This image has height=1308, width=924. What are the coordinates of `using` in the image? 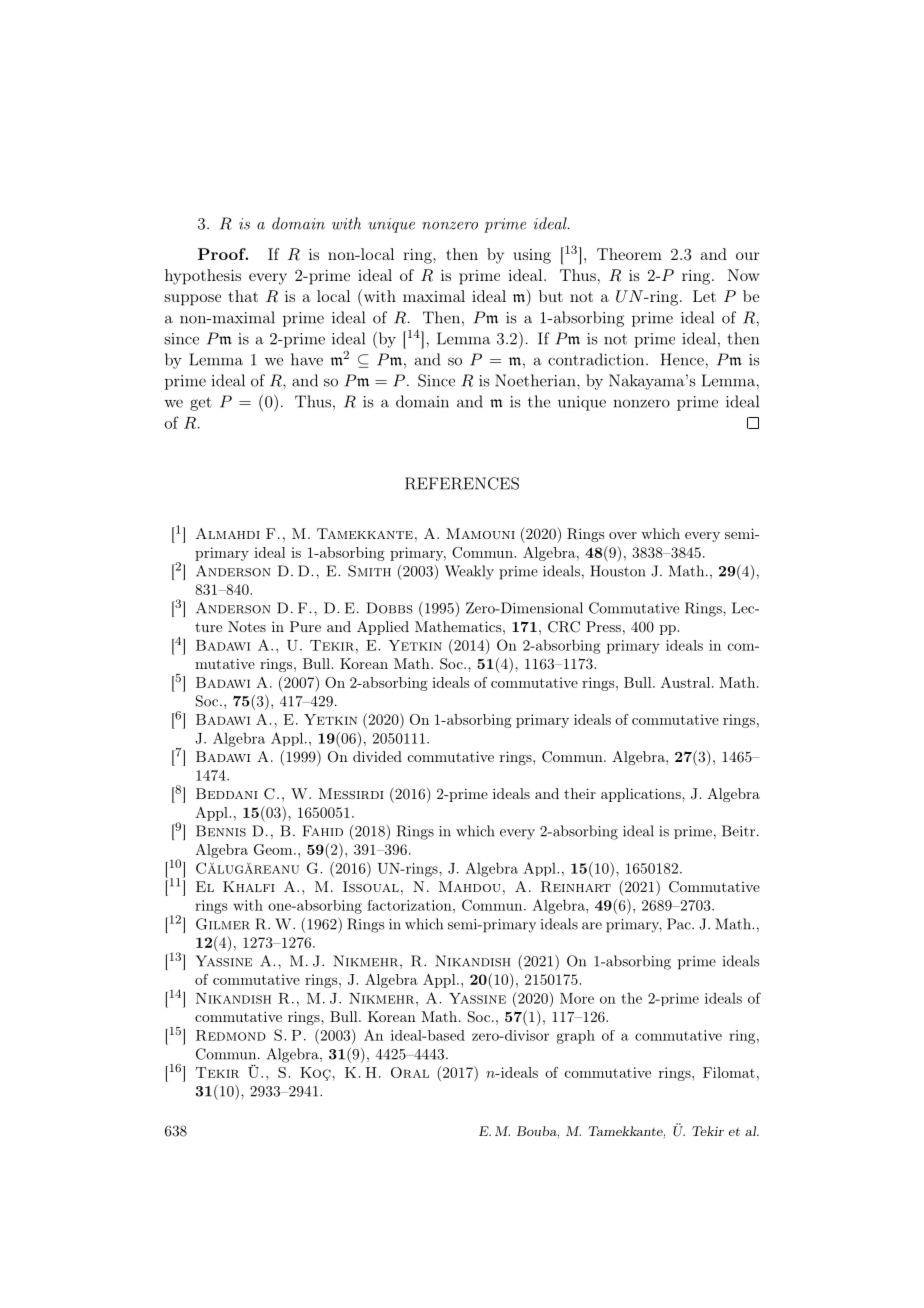 It's located at (532, 256).
